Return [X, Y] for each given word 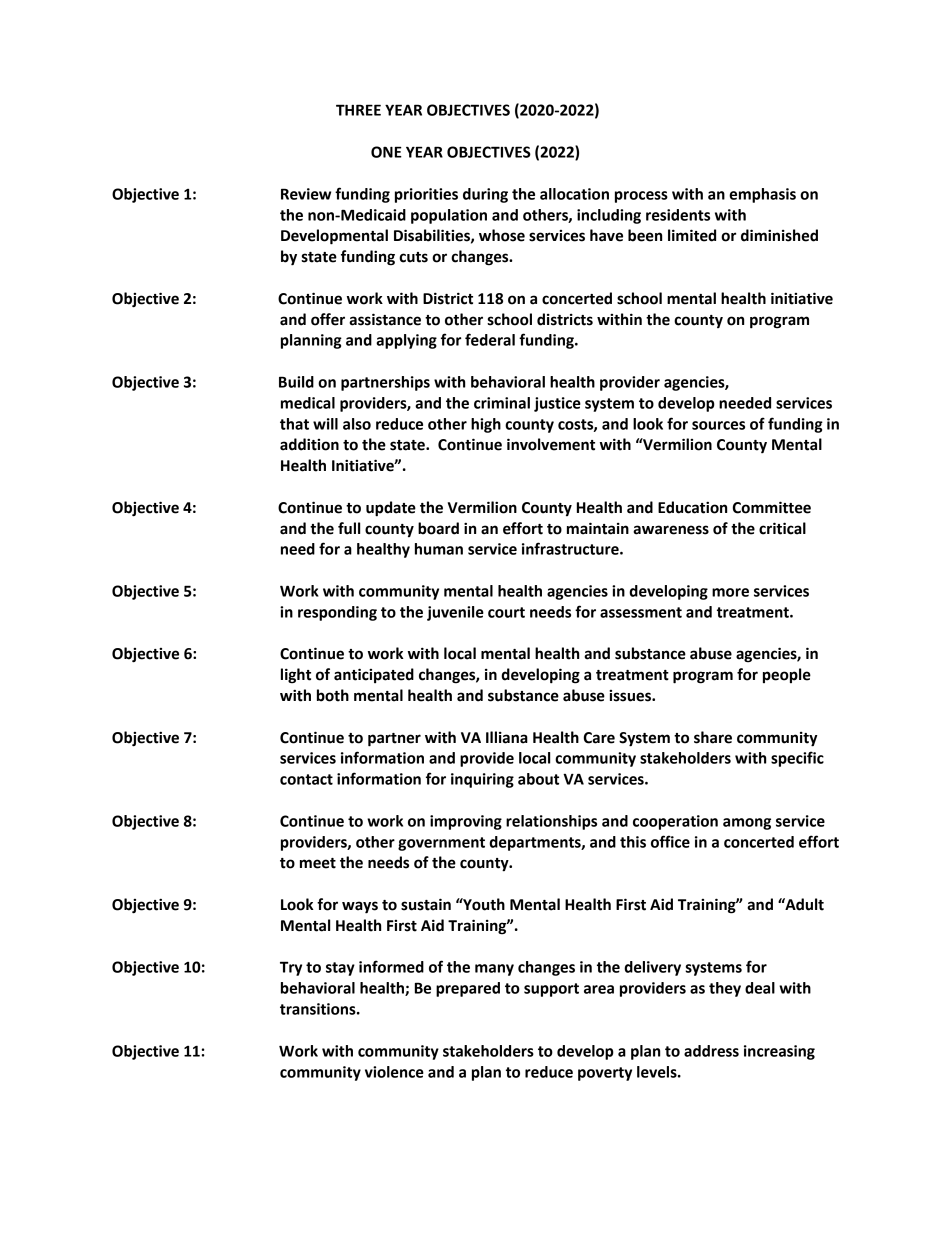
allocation [574, 194]
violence [394, 1072]
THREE [358, 110]
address [711, 1051]
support [551, 990]
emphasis [762, 195]
